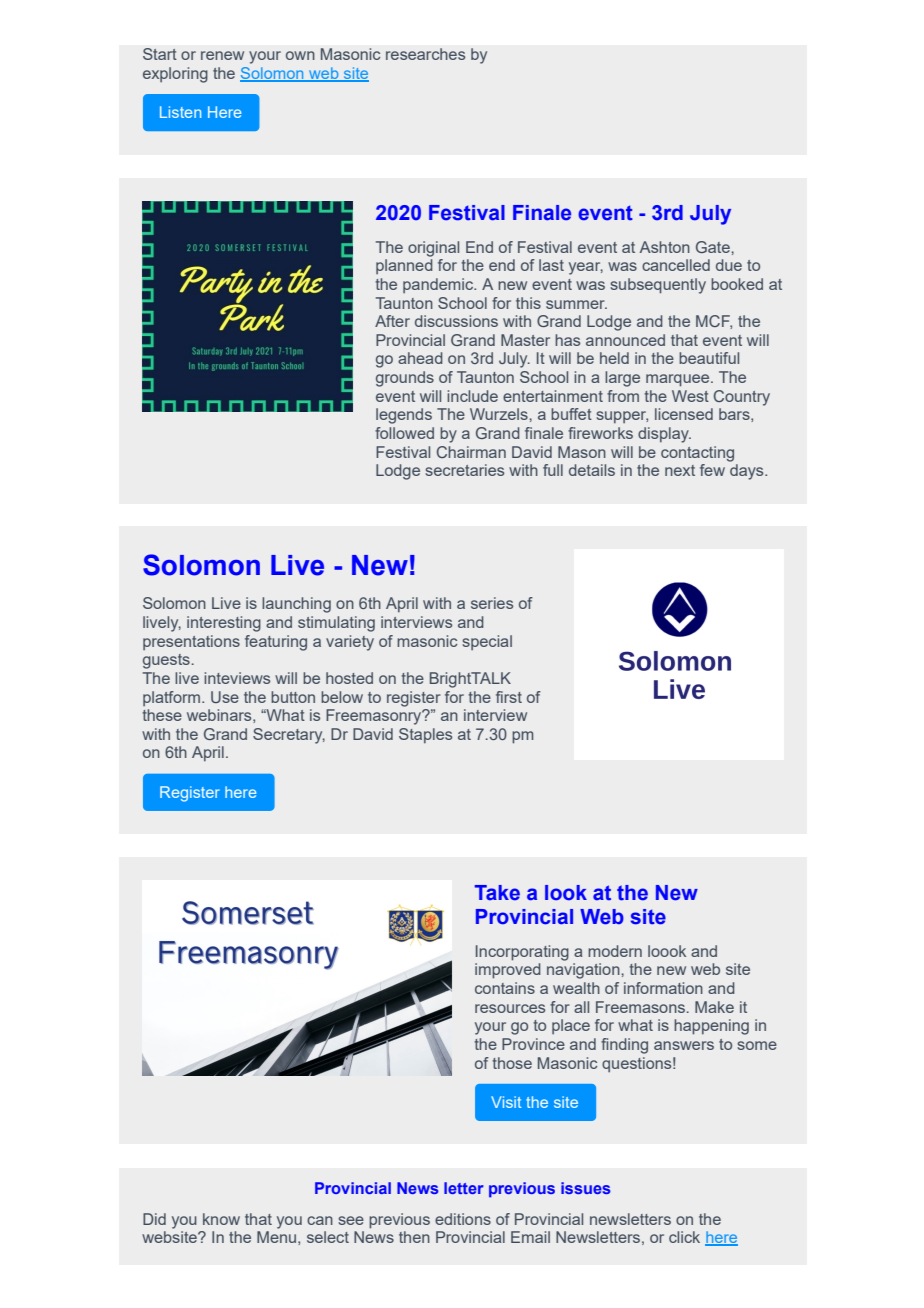 This screenshot has width=924, height=1308. I want to click on researches, so click(425, 54).
